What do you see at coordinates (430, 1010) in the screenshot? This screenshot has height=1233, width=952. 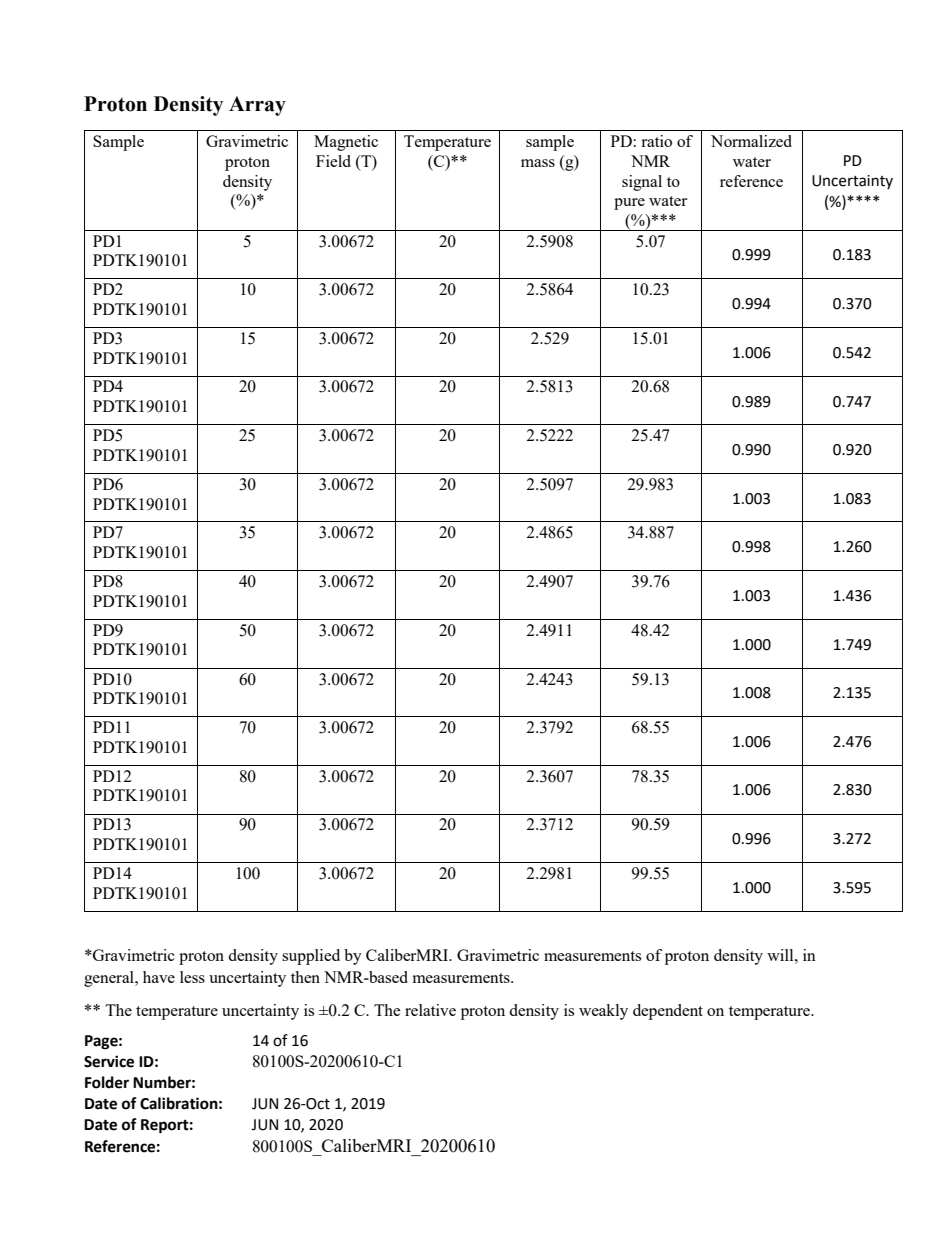 I see `relative` at bounding box center [430, 1010].
